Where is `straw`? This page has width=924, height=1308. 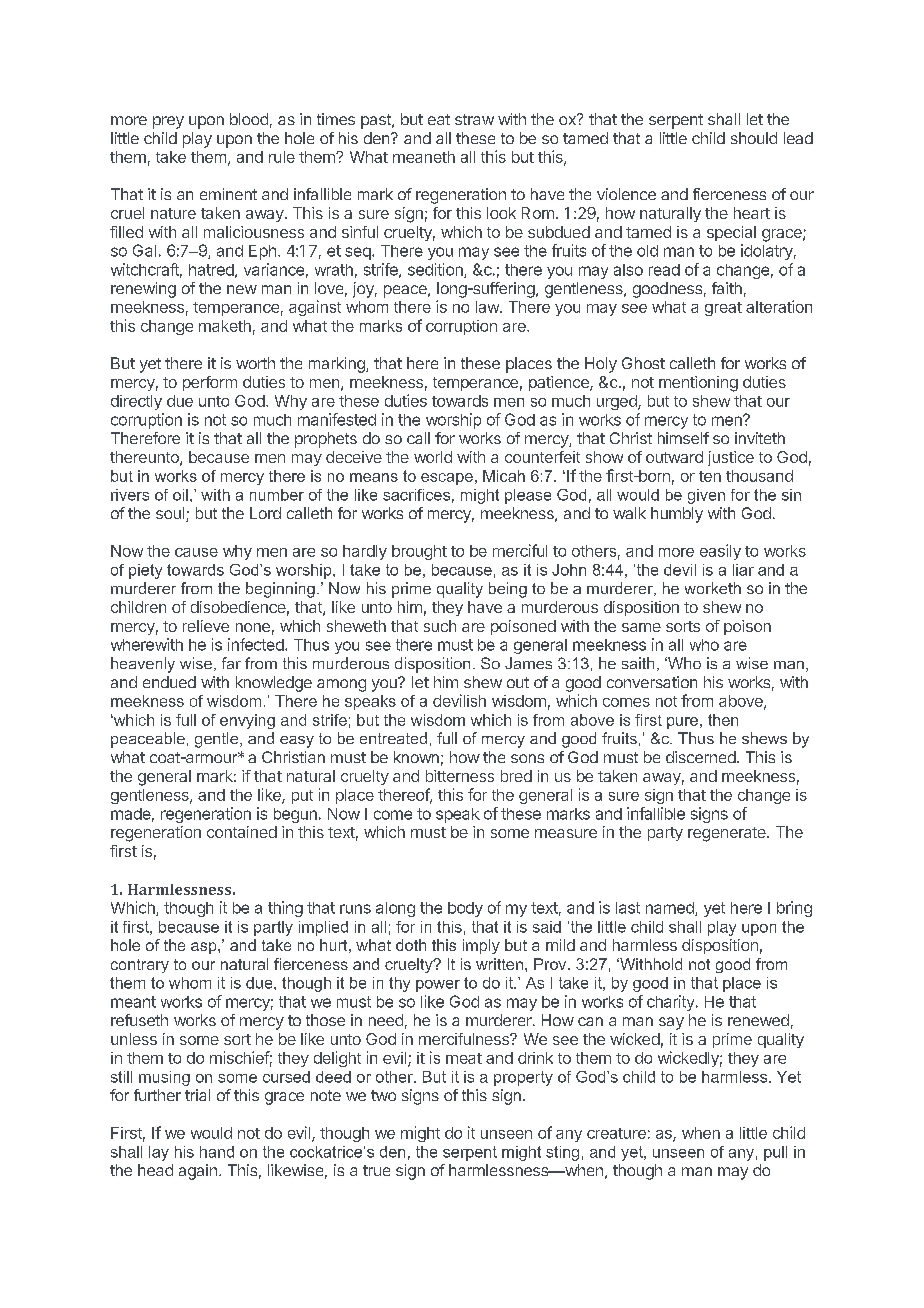 straw is located at coordinates (474, 119).
